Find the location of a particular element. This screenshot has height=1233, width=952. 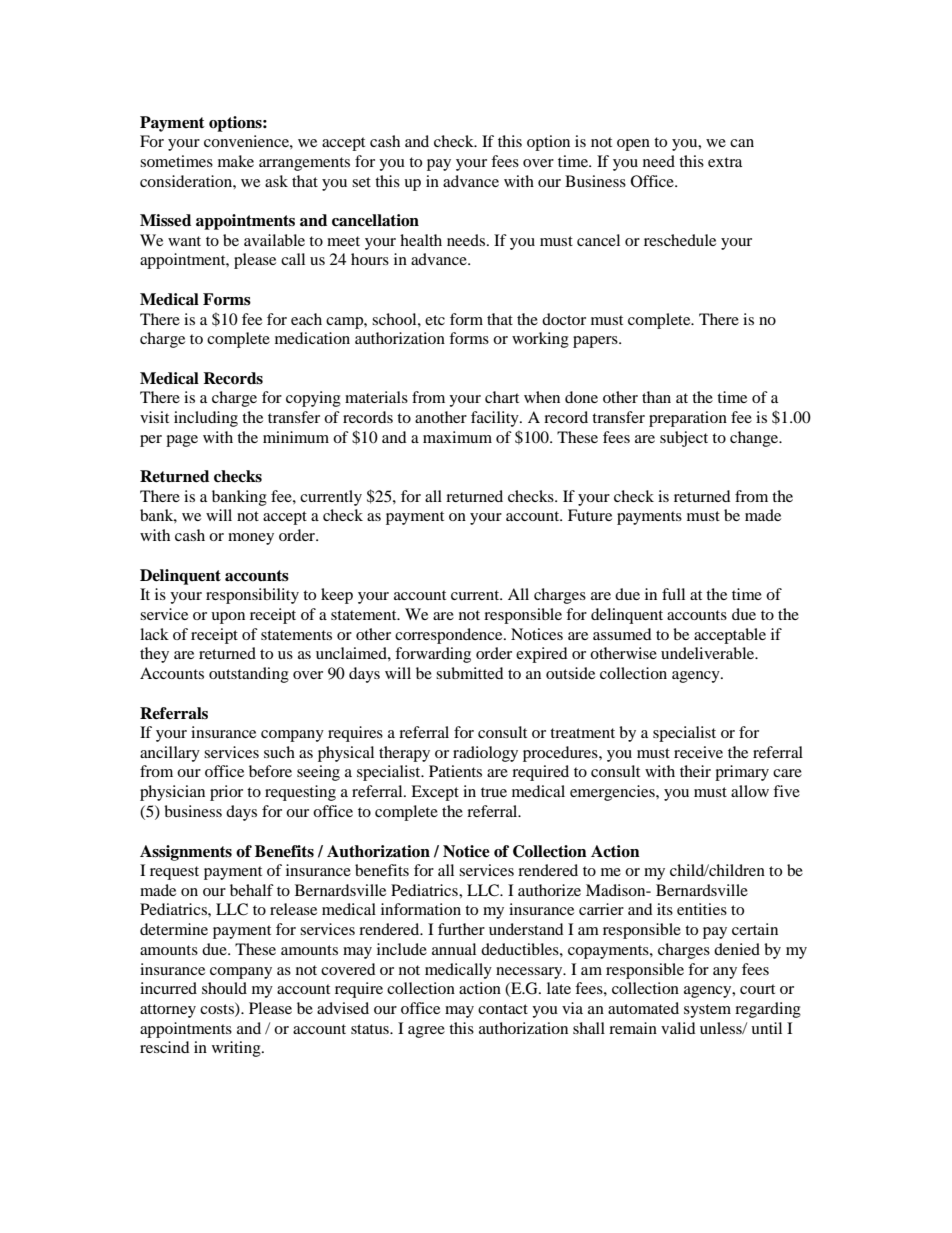

chart is located at coordinates (502, 397).
